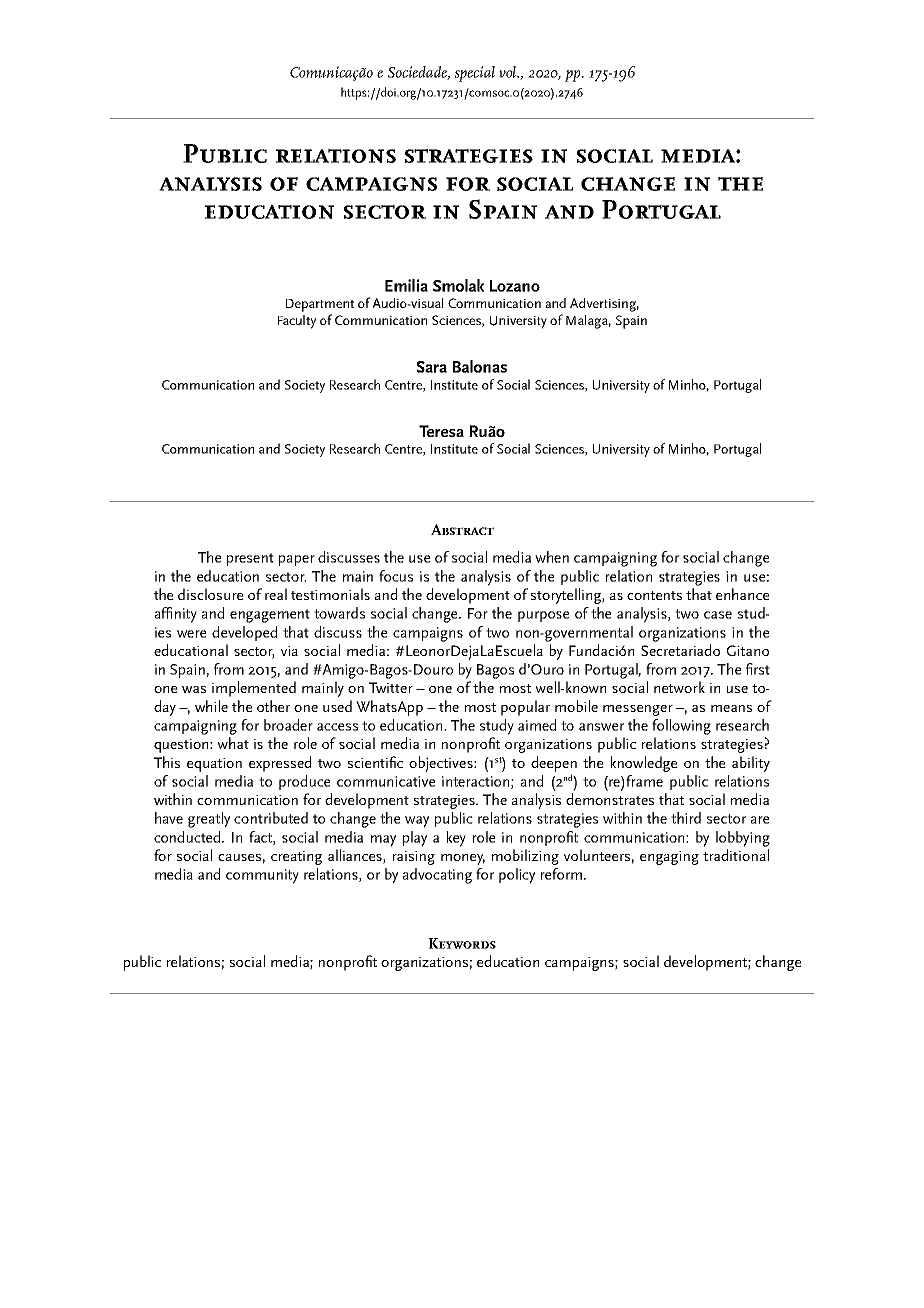 This page has height=1308, width=924. I want to click on contents, so click(654, 595).
